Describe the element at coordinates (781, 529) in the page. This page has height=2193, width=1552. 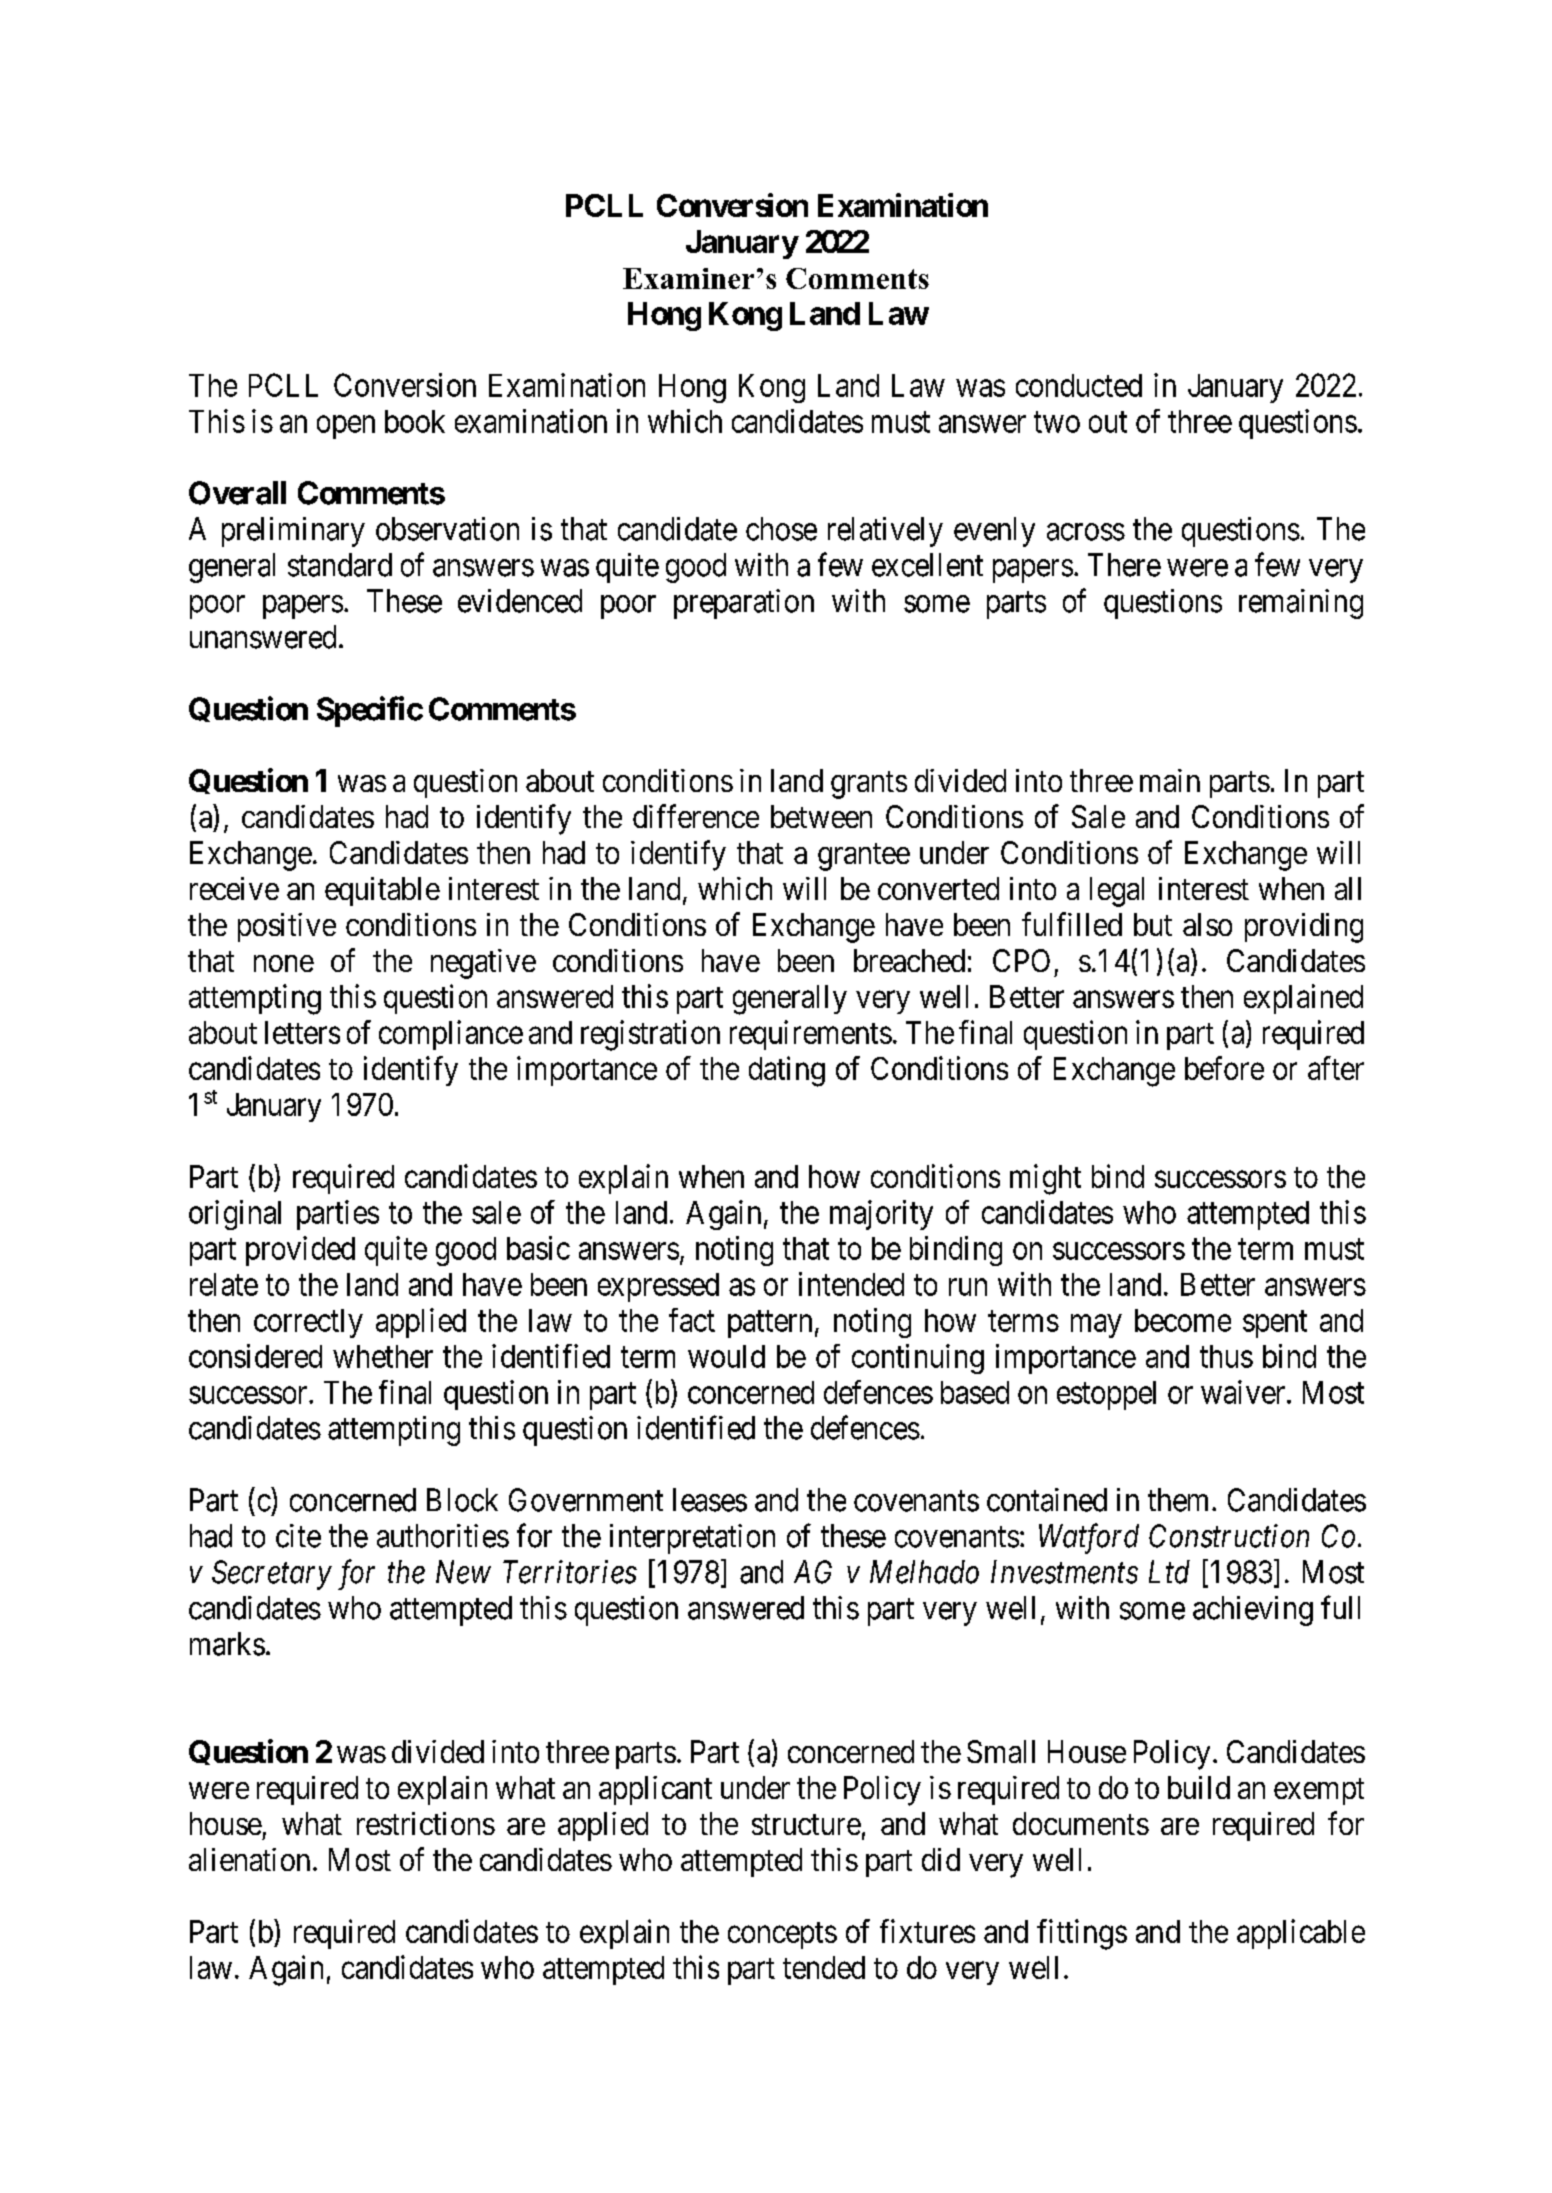
I see `chose` at that location.
